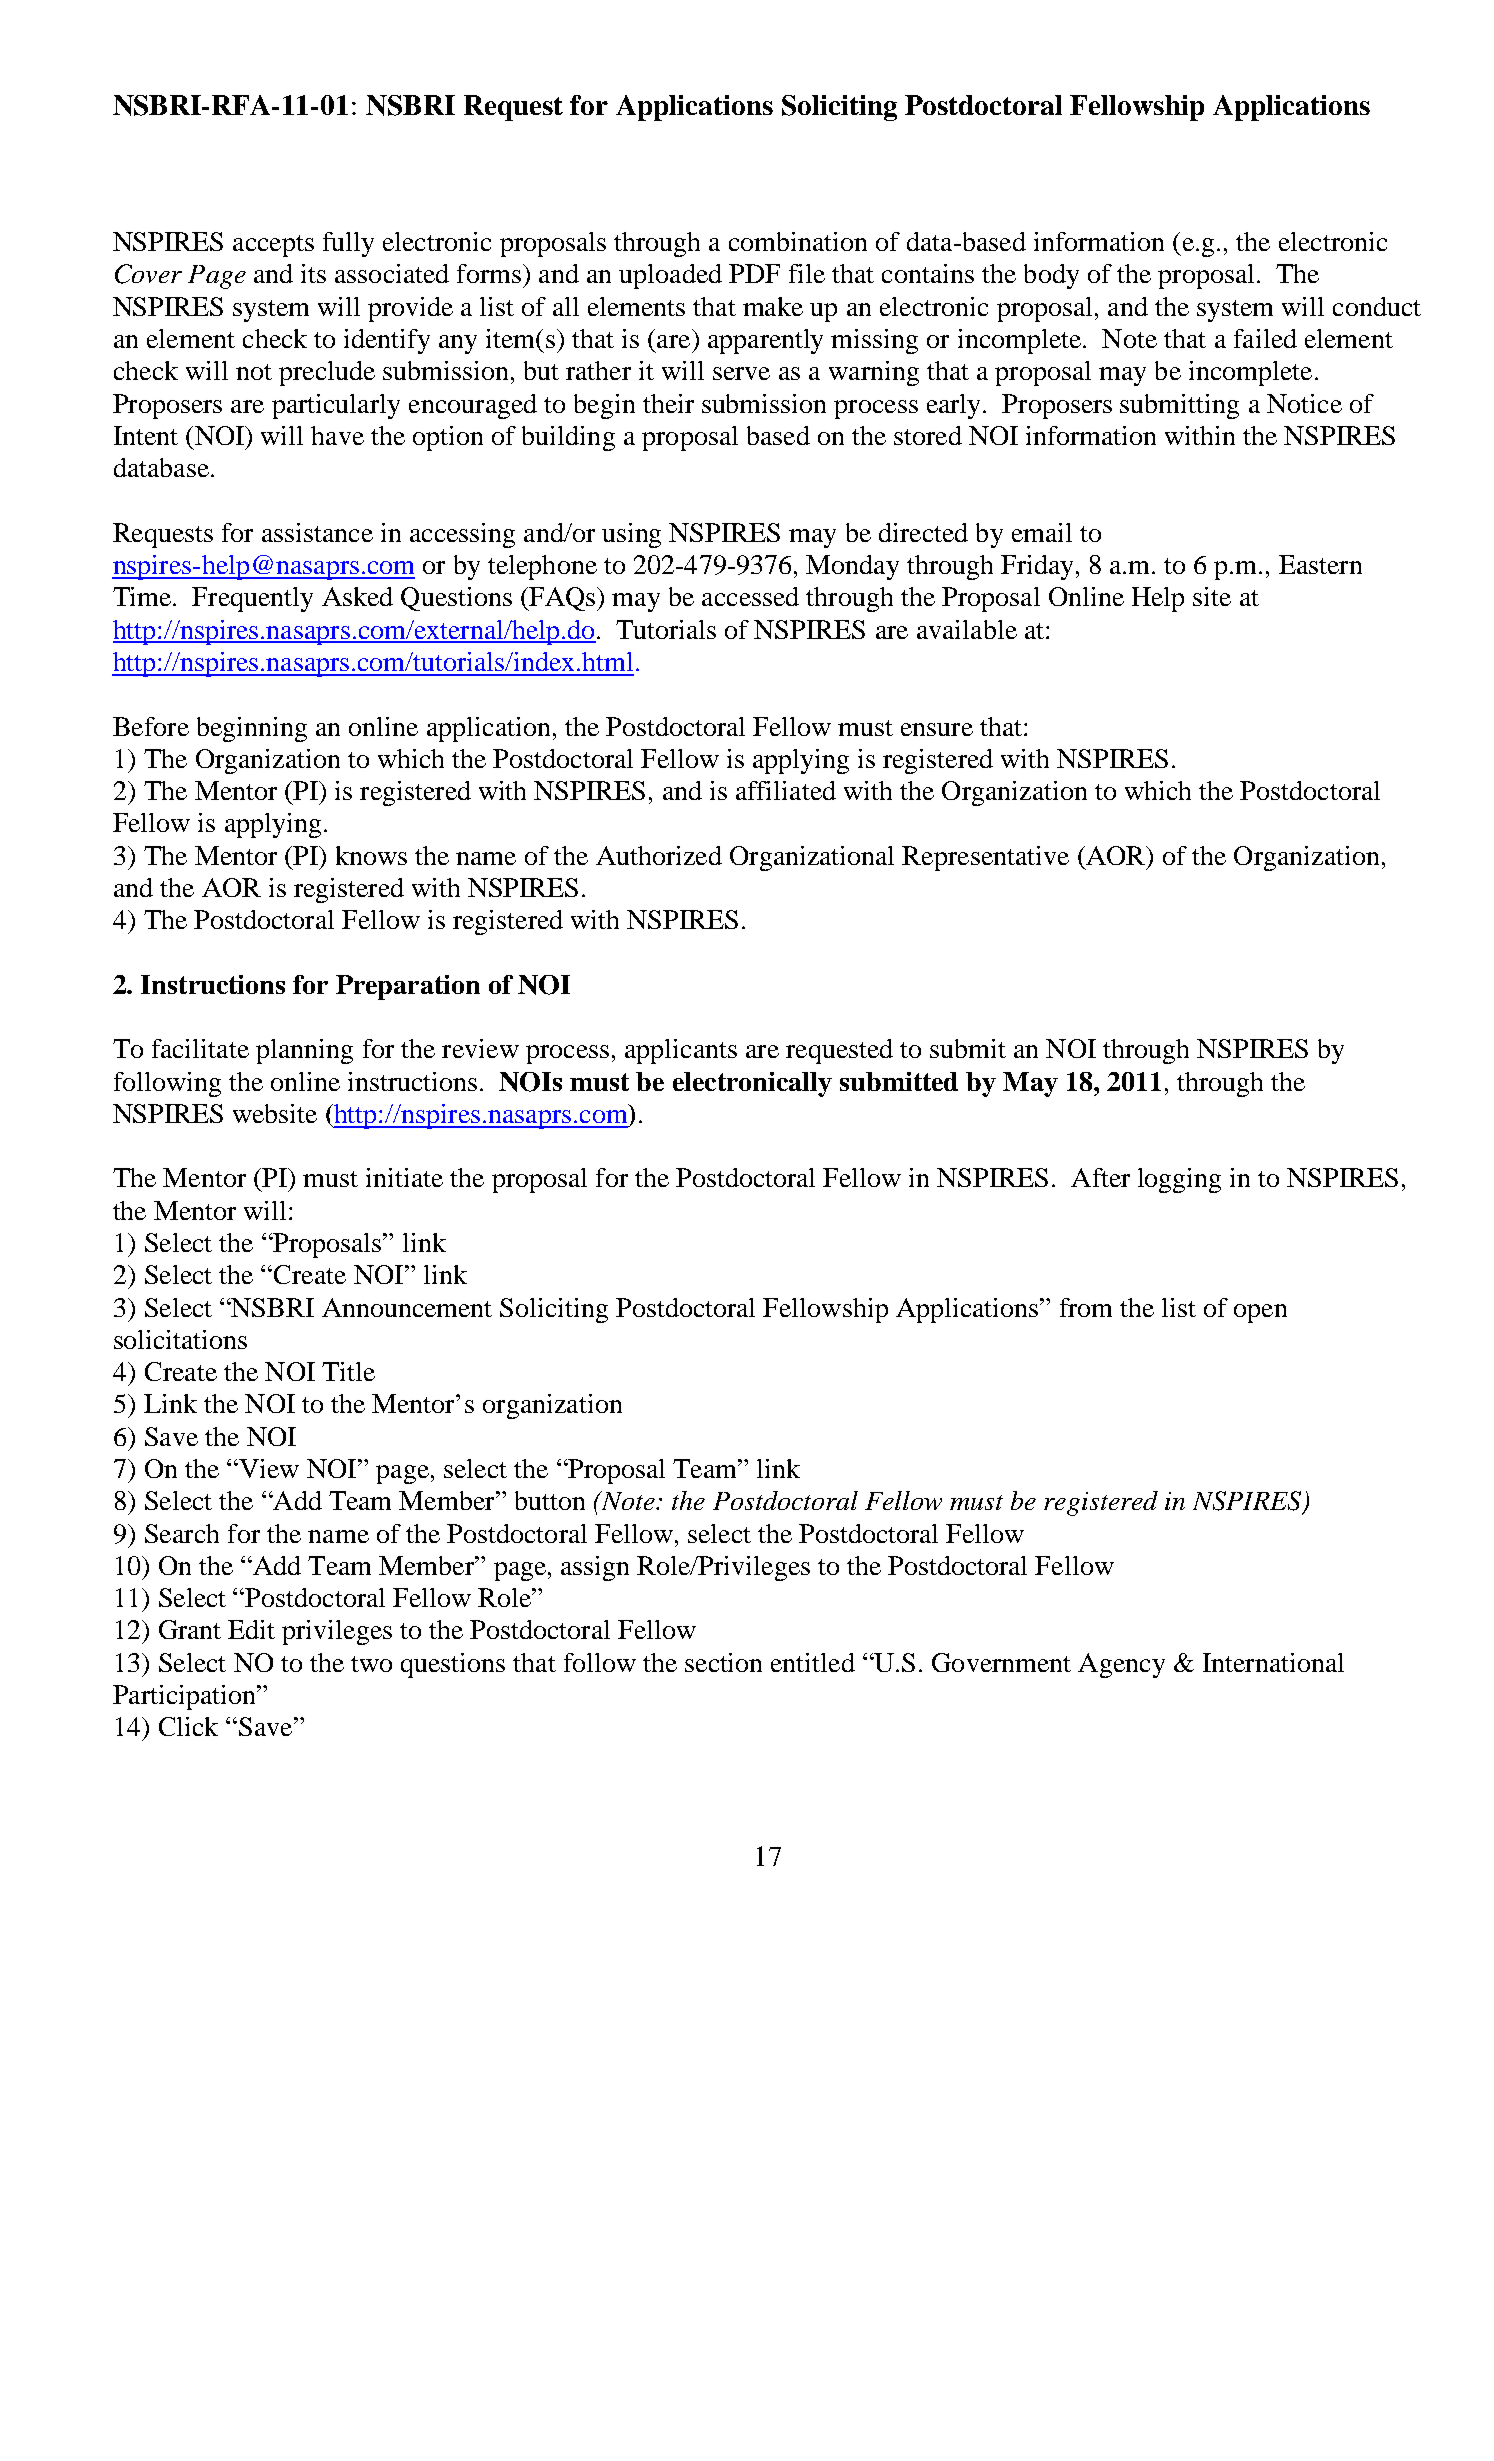 Image resolution: width=1494 pixels, height=2461 pixels. What do you see at coordinates (1260, 1313) in the page?
I see `open` at bounding box center [1260, 1313].
